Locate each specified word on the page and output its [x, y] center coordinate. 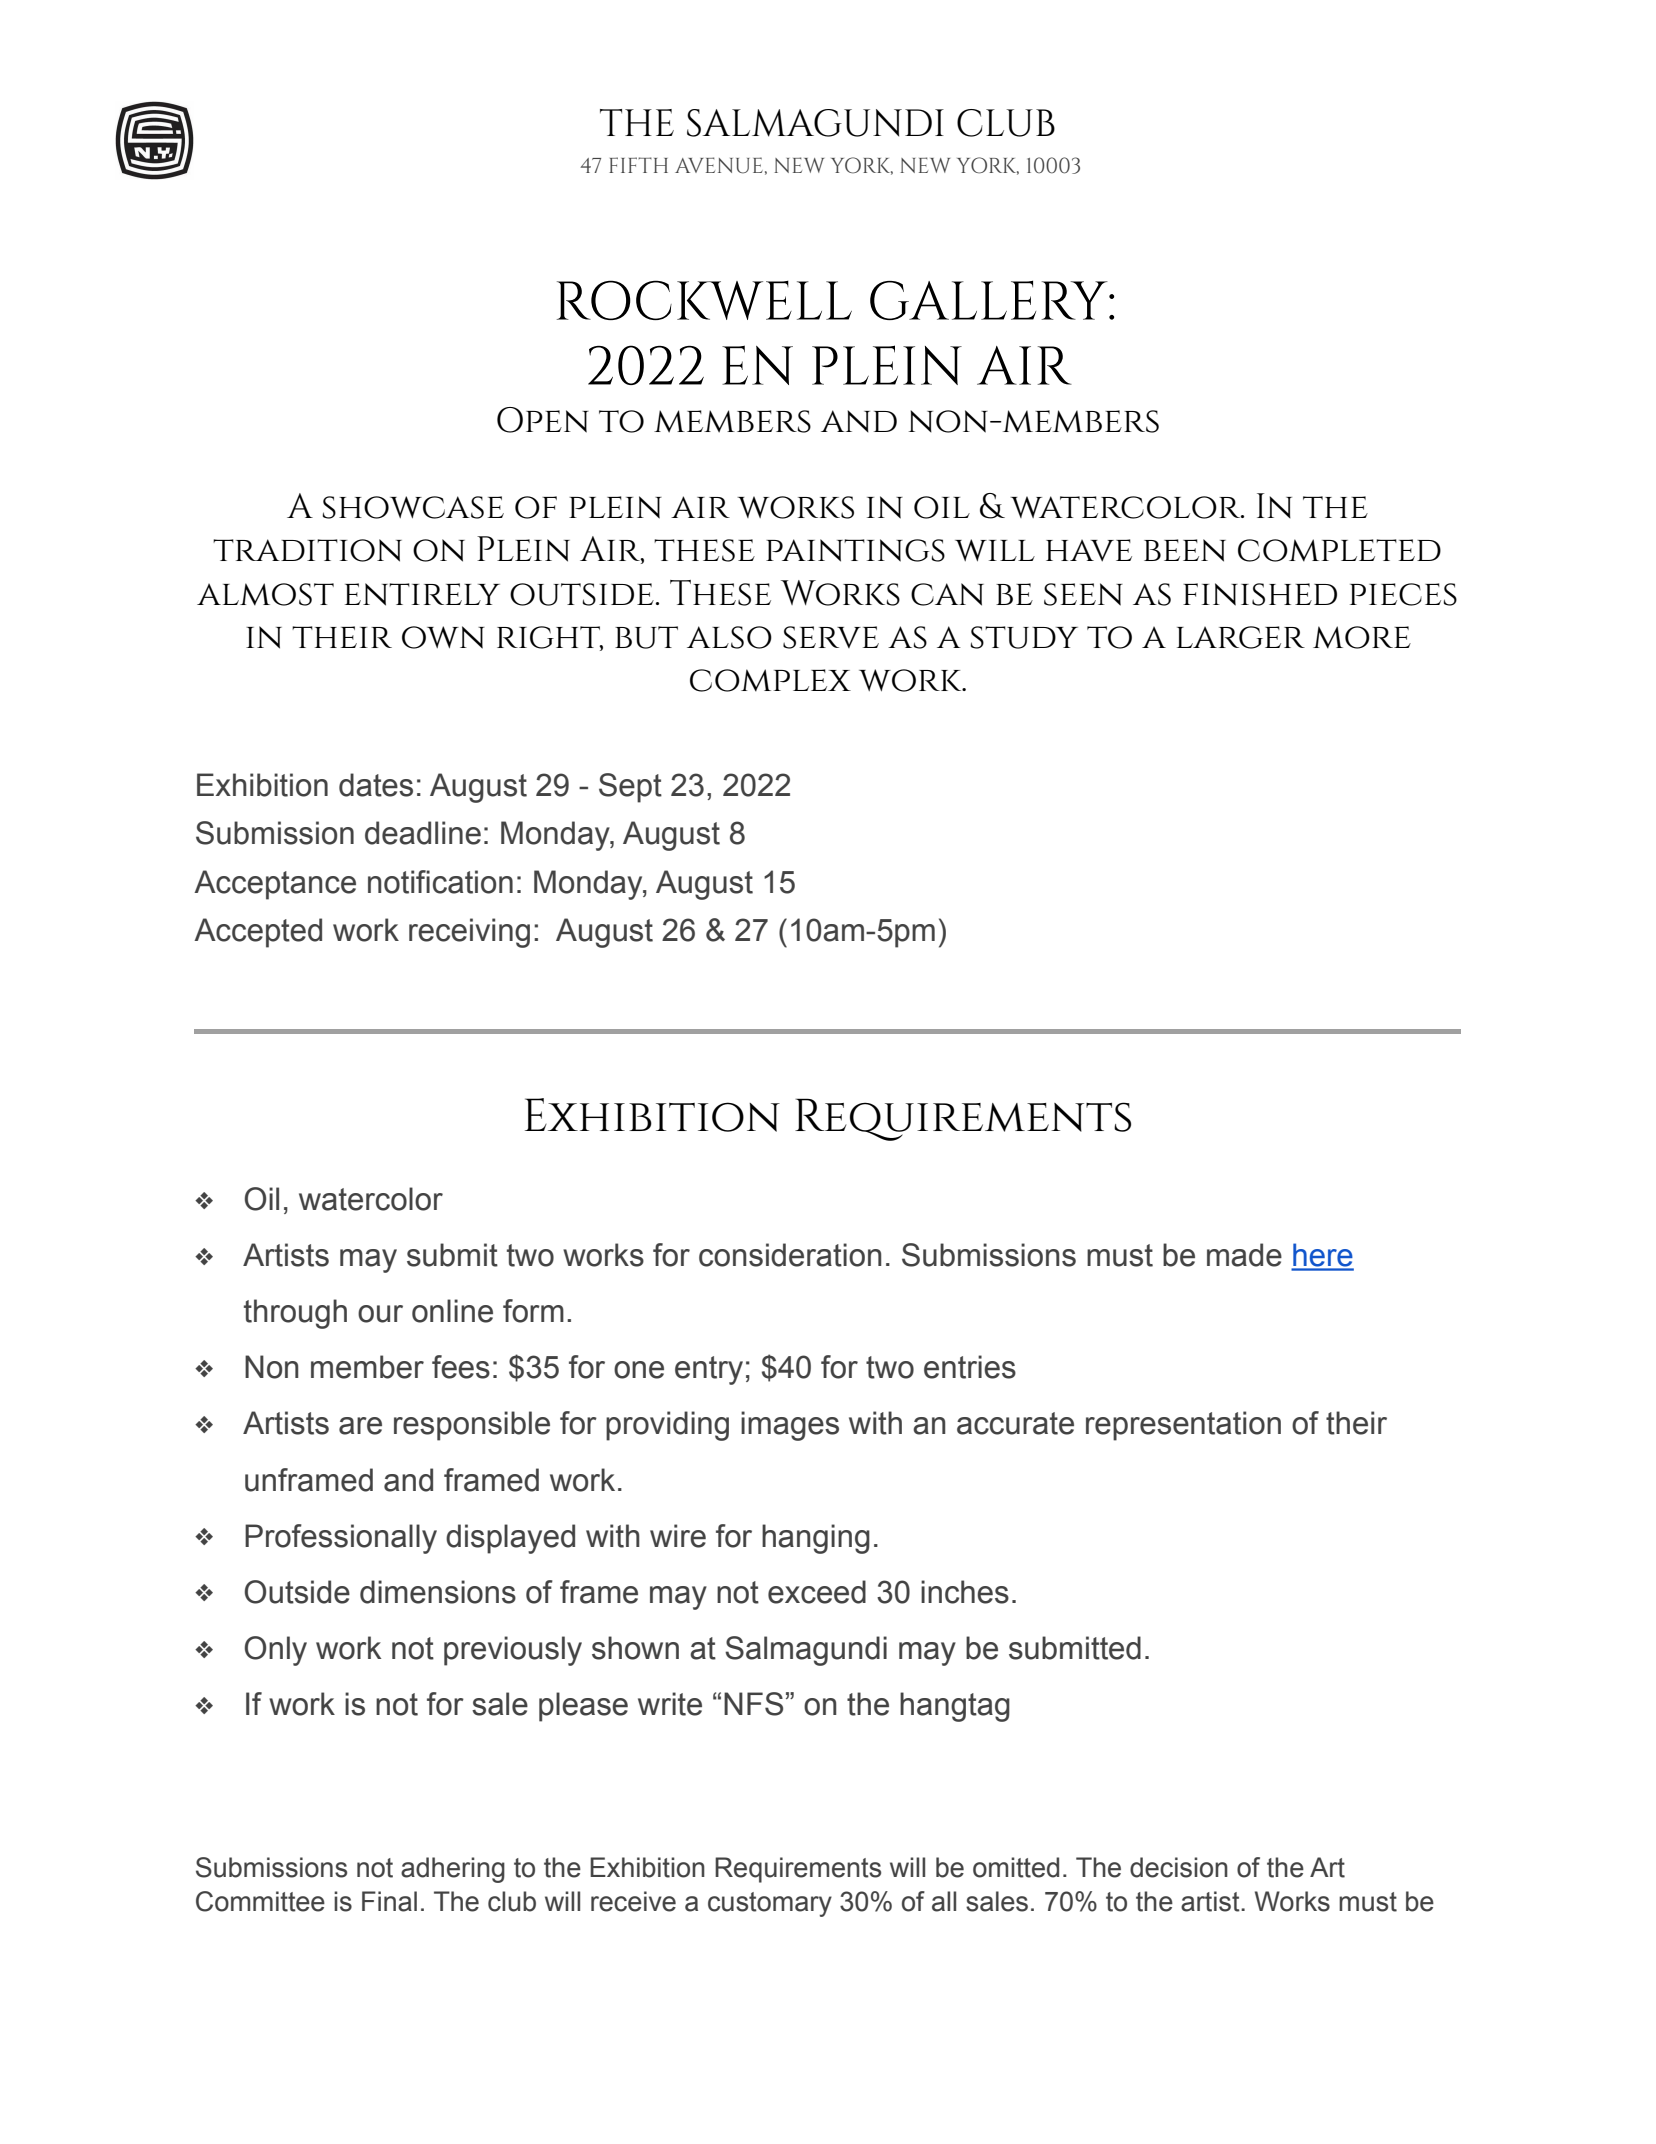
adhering [453, 1870]
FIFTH [638, 165]
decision [1179, 1867]
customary [770, 1904]
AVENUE [719, 165]
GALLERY [990, 300]
